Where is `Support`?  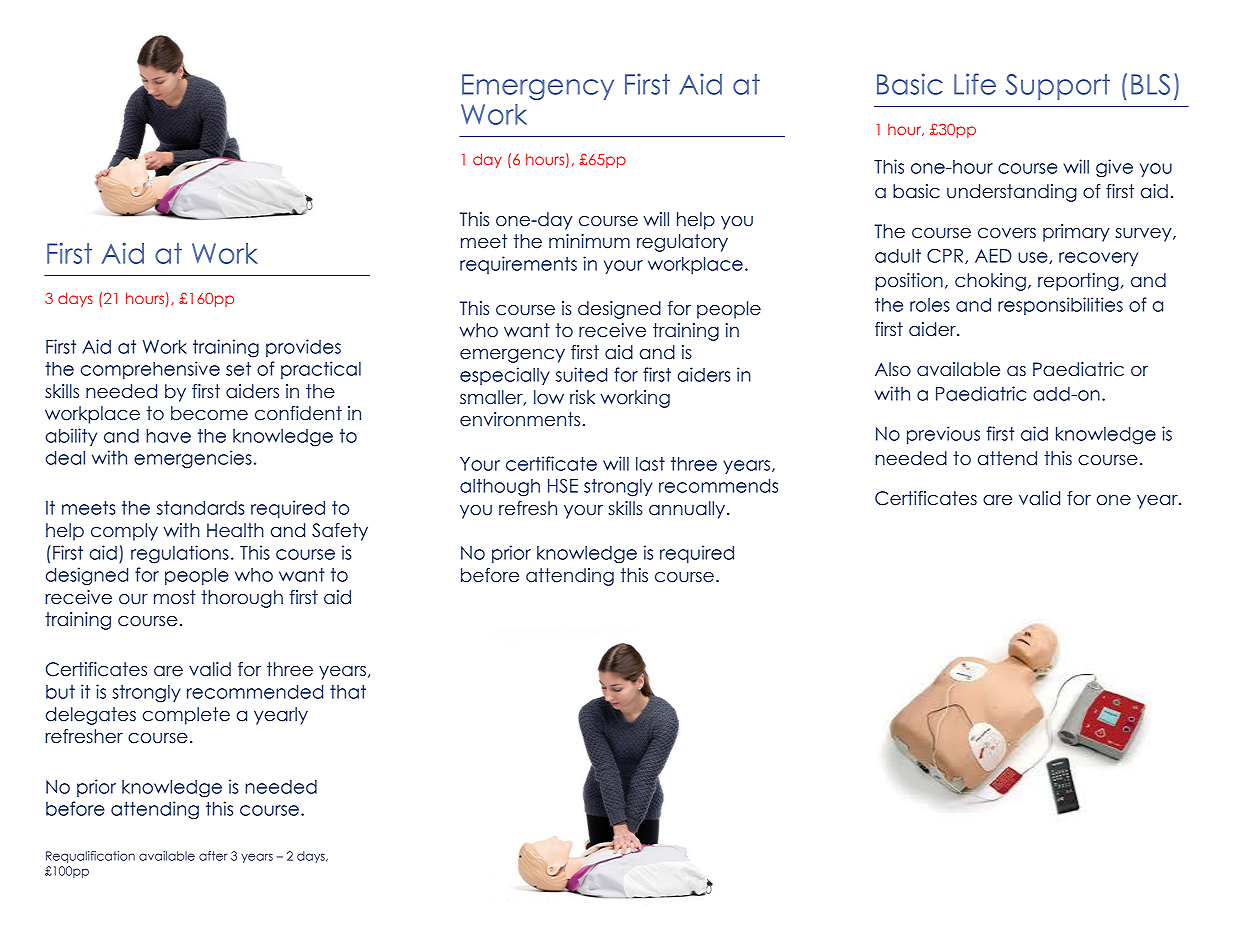 Support is located at coordinates (1058, 87).
